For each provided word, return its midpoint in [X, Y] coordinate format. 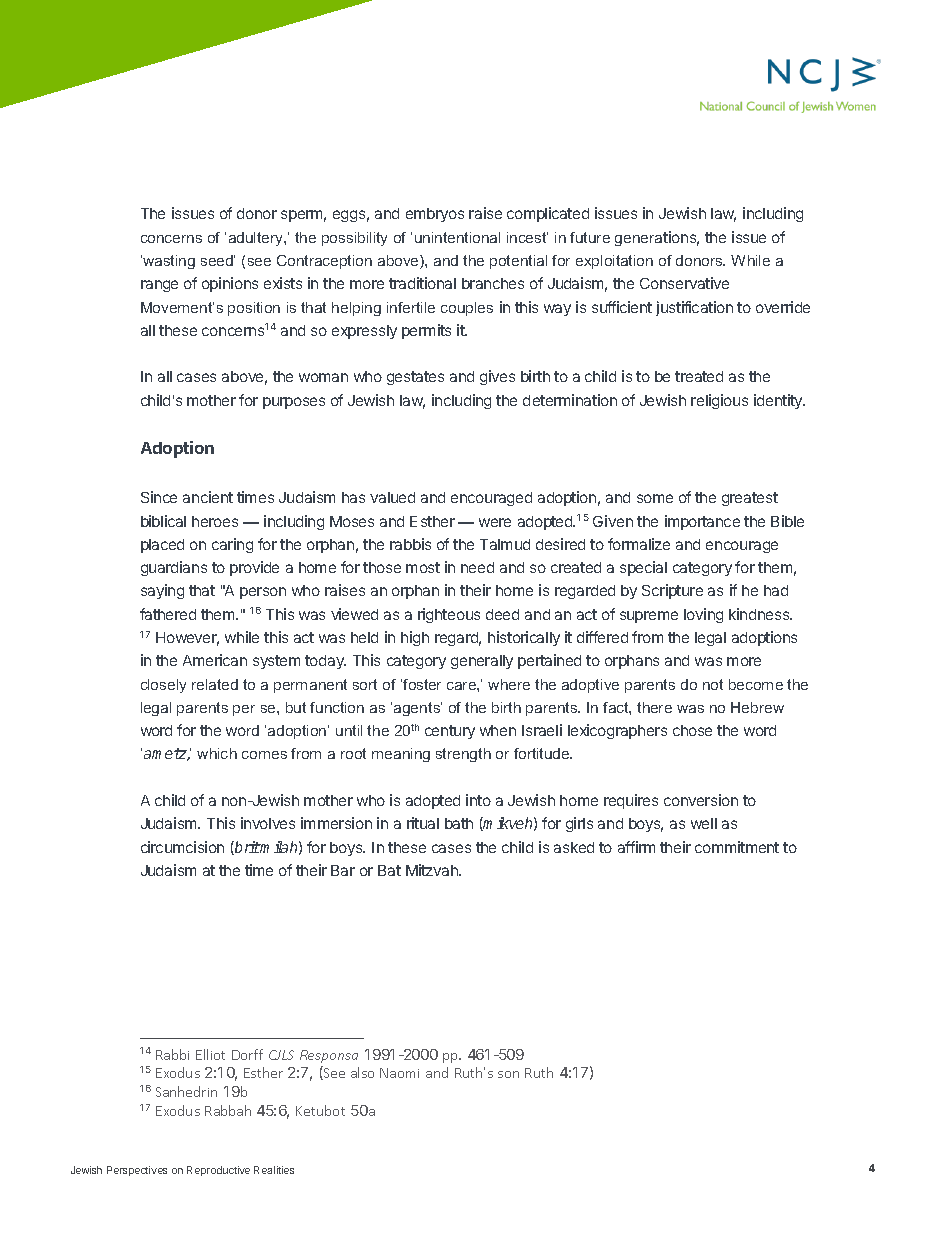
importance [702, 522]
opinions [230, 284]
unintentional [457, 237]
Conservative [684, 283]
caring [232, 545]
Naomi [399, 1073]
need [477, 567]
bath [459, 823]
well [704, 823]
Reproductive [218, 1171]
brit [246, 848]
